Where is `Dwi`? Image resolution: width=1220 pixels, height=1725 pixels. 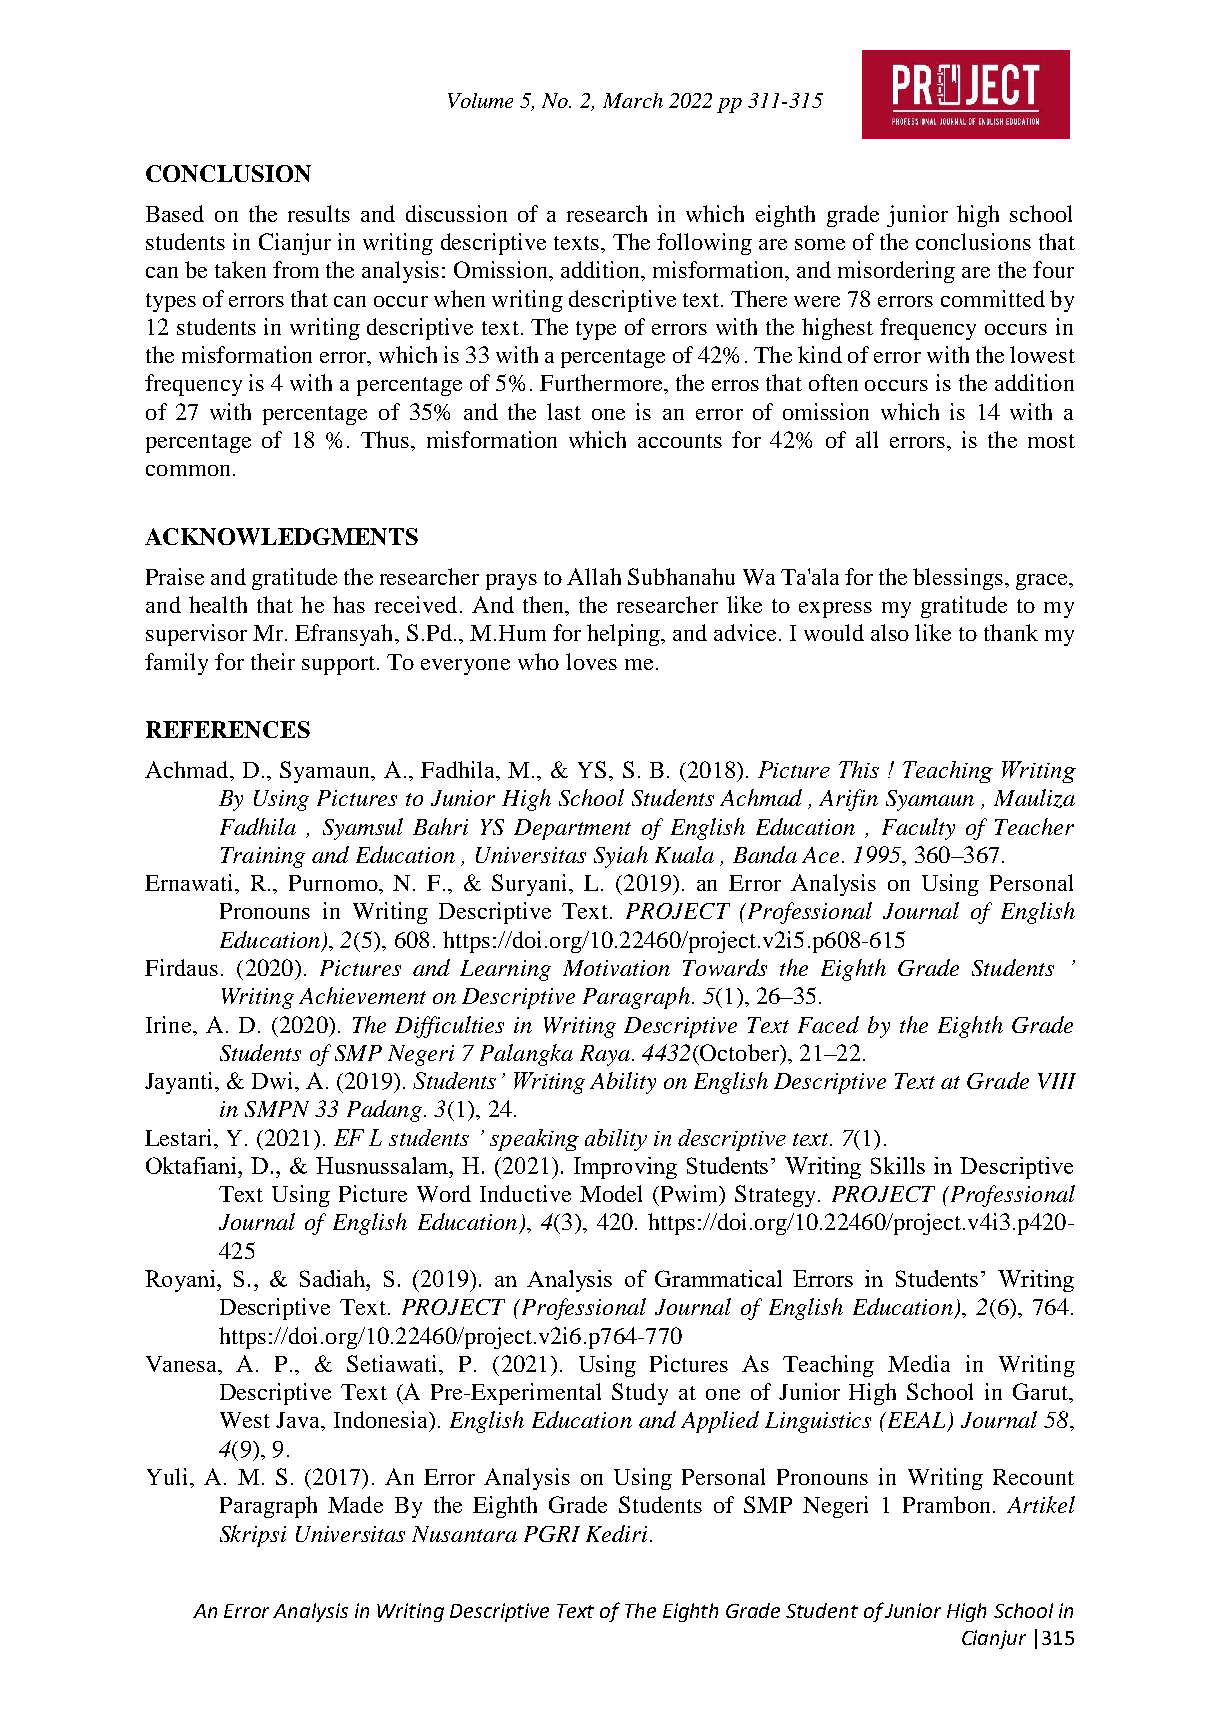
Dwi is located at coordinates (274, 1080).
